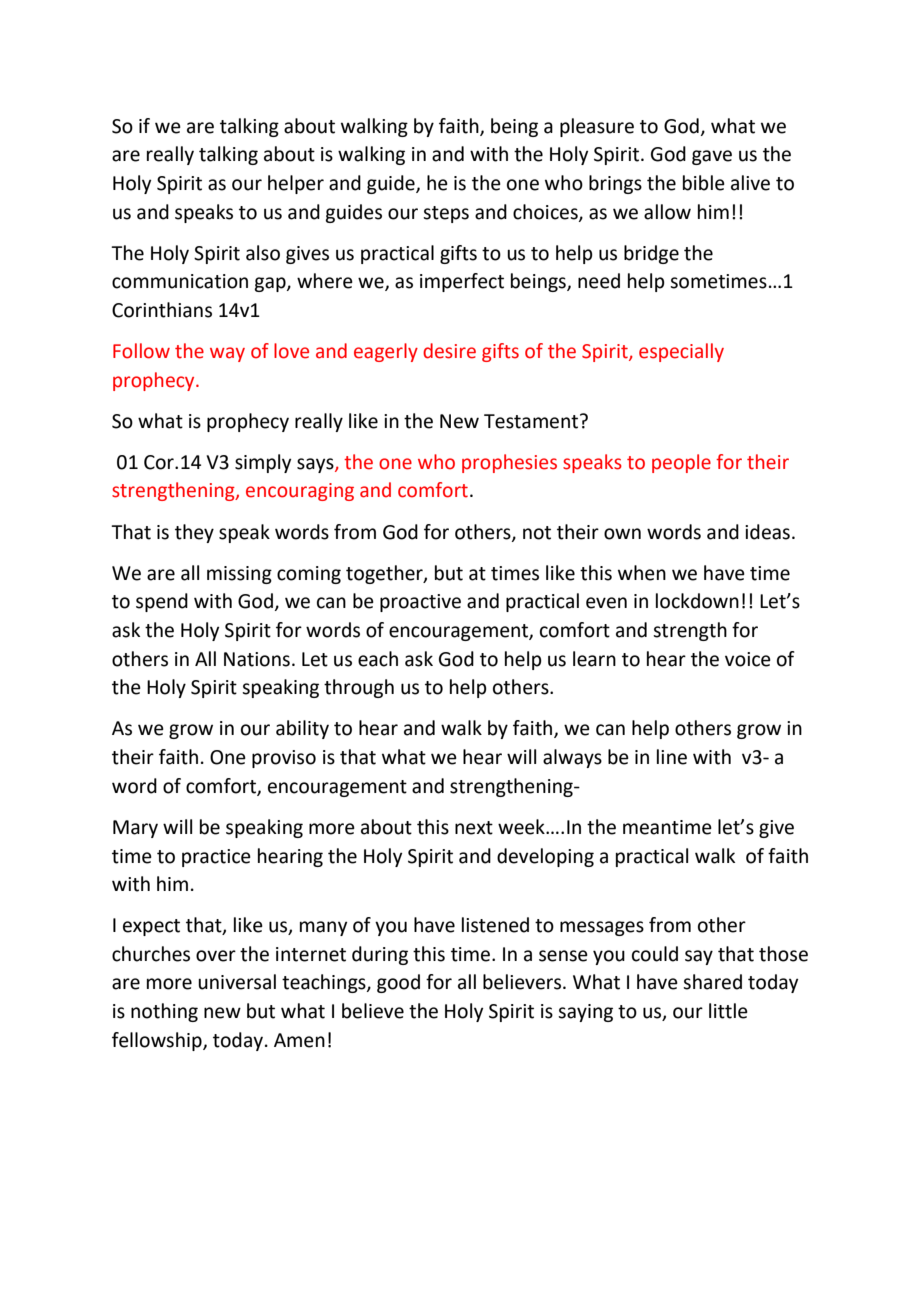 The image size is (924, 1308). What do you see at coordinates (420, 603) in the page?
I see `proactive` at bounding box center [420, 603].
